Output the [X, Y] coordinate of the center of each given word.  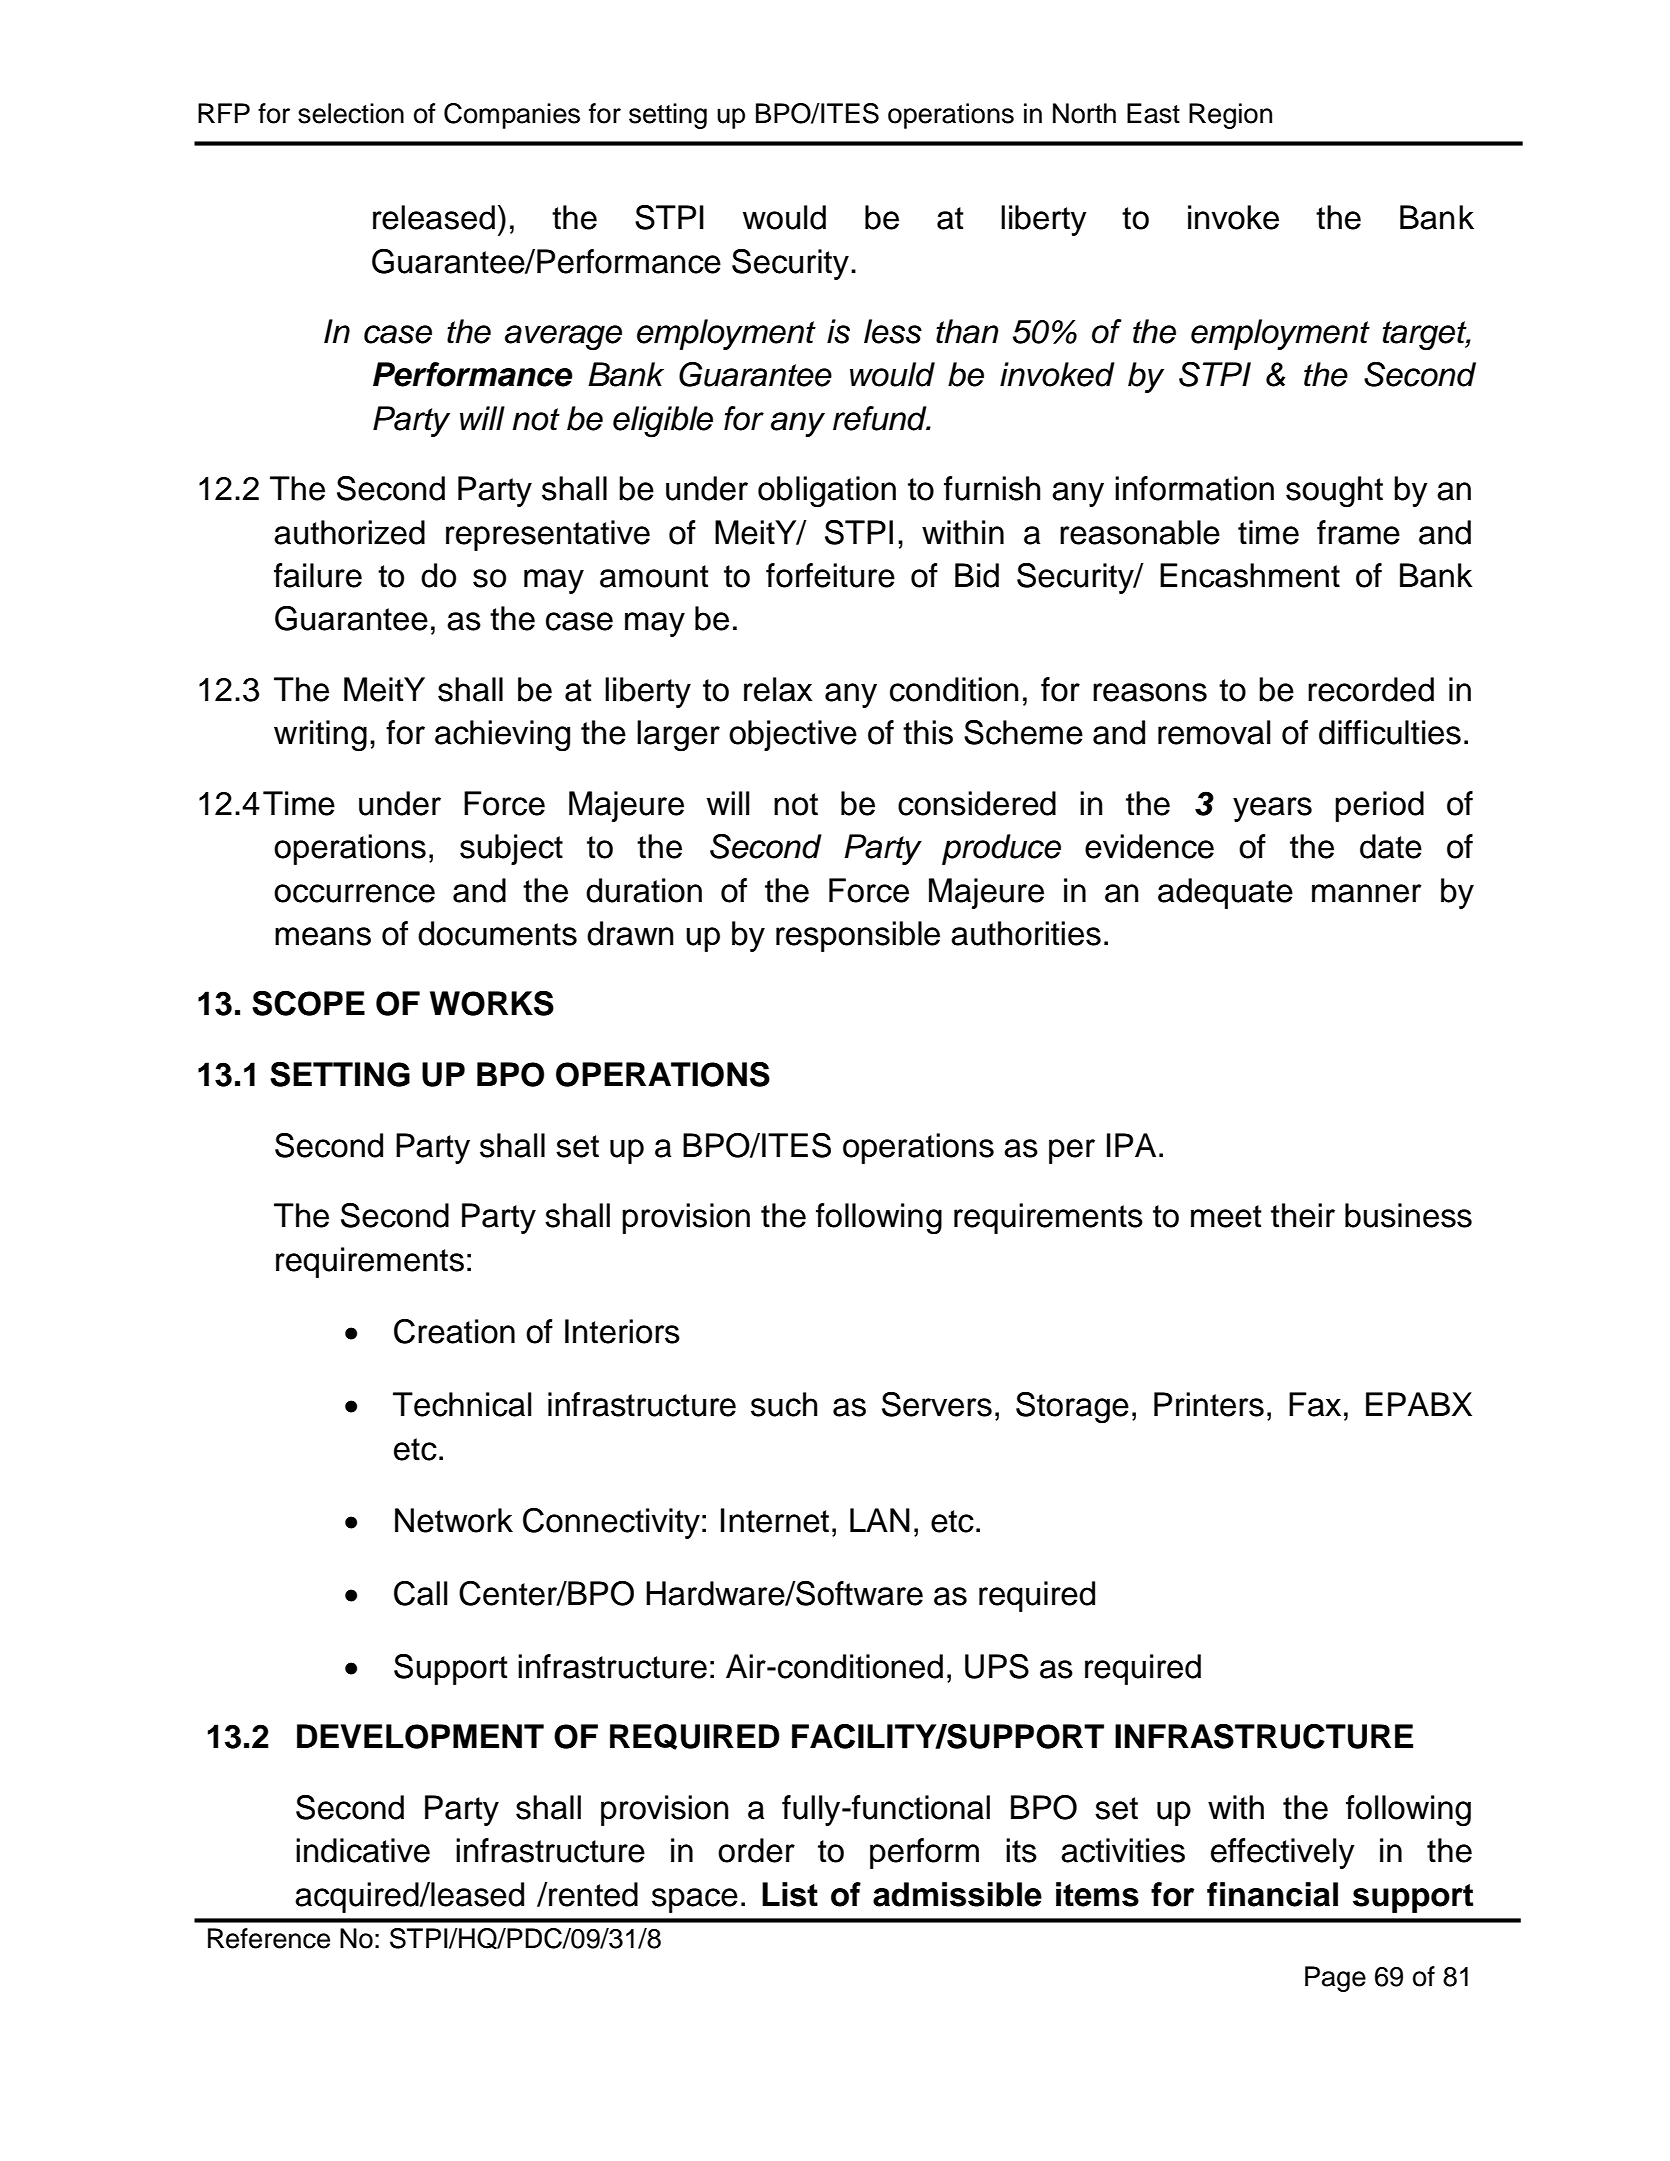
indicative [363, 1850]
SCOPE [308, 1003]
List [790, 1894]
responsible [858, 936]
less [893, 331]
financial [1272, 1894]
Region [1230, 116]
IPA [1131, 1145]
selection [351, 113]
